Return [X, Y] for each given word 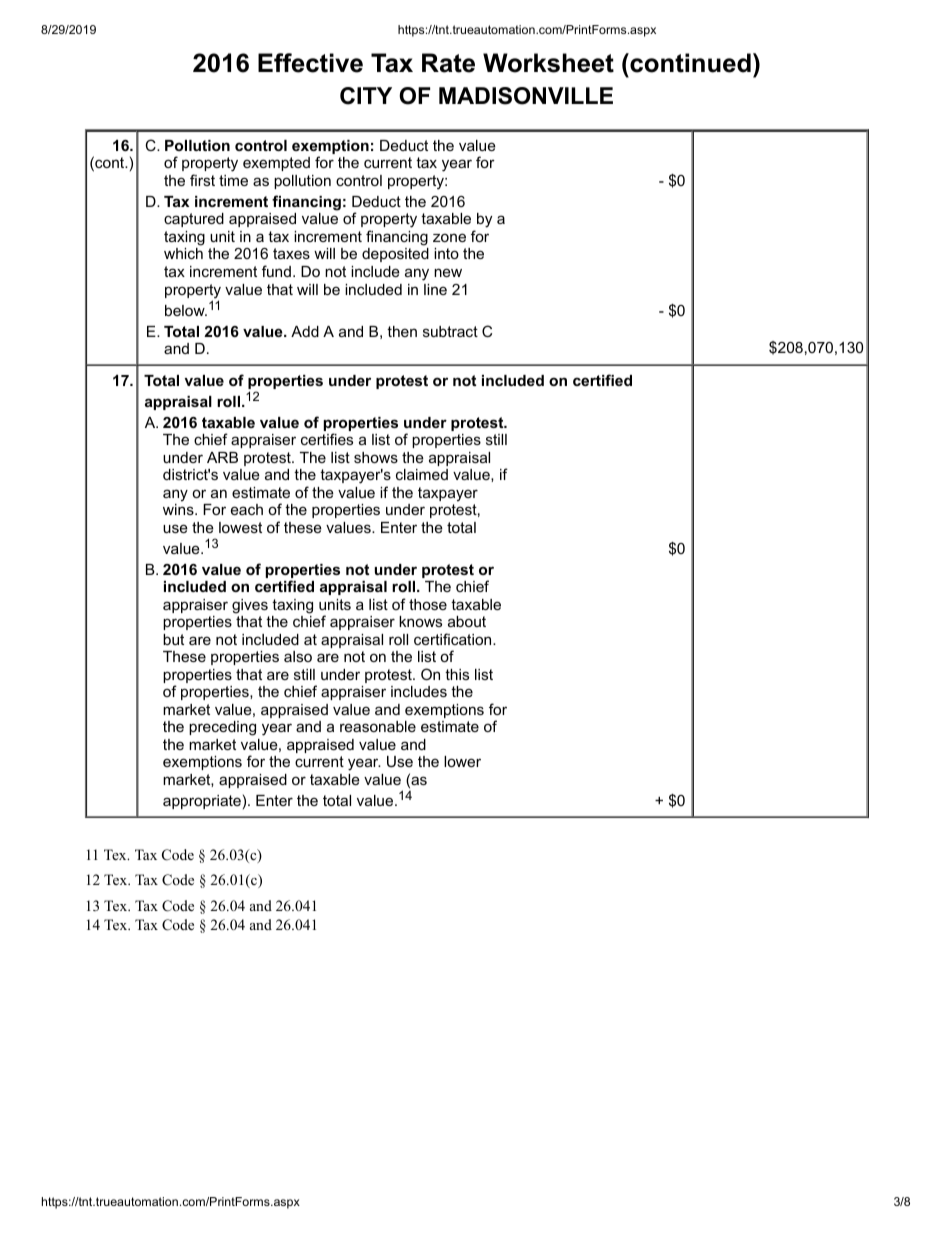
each [247, 509]
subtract [450, 331]
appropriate [202, 802]
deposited [395, 255]
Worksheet [548, 63]
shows [376, 457]
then [402, 331]
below [186, 310]
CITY [366, 96]
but [173, 639]
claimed [422, 474]
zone [449, 237]
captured [194, 220]
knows [420, 621]
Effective [310, 63]
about [467, 621]
